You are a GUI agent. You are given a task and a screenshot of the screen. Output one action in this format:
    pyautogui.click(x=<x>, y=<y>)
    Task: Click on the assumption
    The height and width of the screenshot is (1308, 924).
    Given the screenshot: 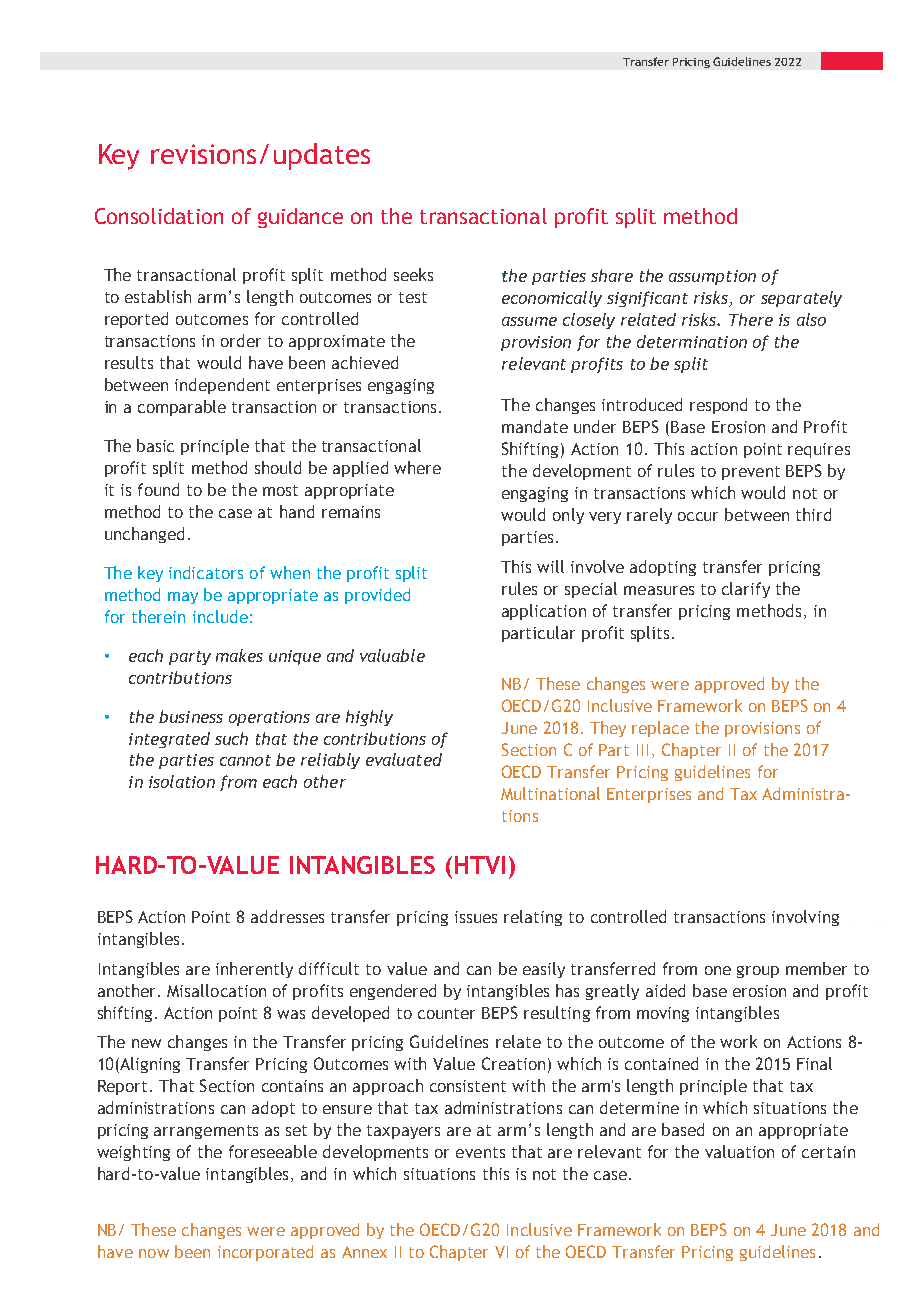 What is the action you would take?
    pyautogui.click(x=712, y=277)
